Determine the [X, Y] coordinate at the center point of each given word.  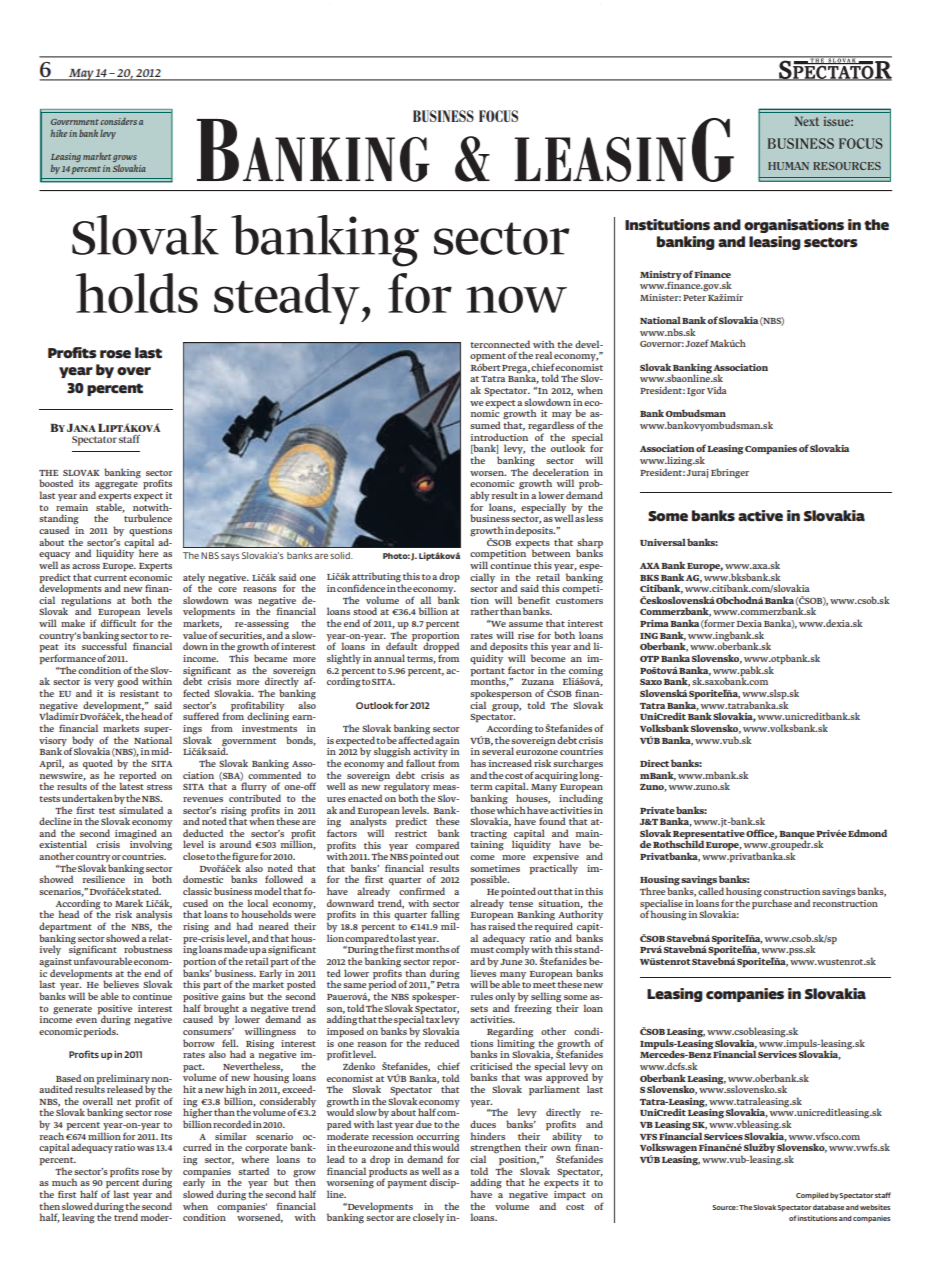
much [64, 1182]
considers [118, 121]
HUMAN [788, 166]
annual [389, 658]
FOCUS [498, 116]
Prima [654, 623]
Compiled [812, 1196]
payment [407, 1184]
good [127, 682]
